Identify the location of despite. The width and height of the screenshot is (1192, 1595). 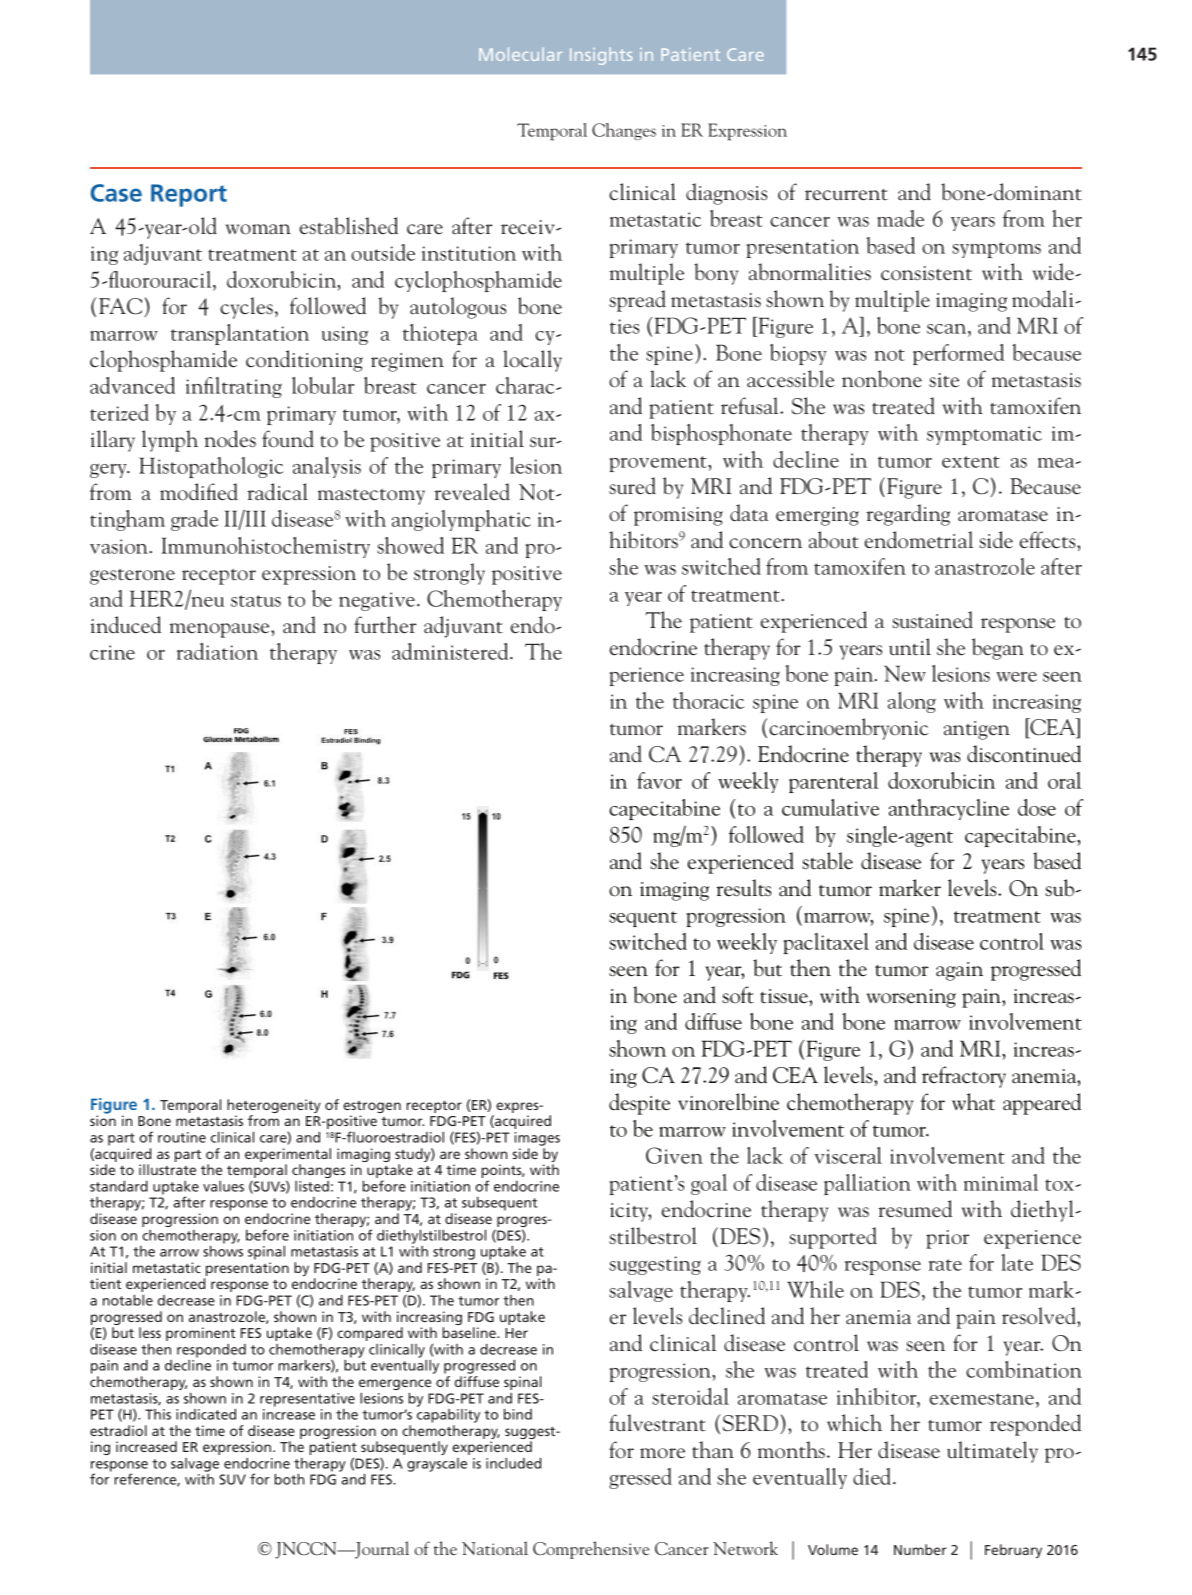
(639, 1104).
